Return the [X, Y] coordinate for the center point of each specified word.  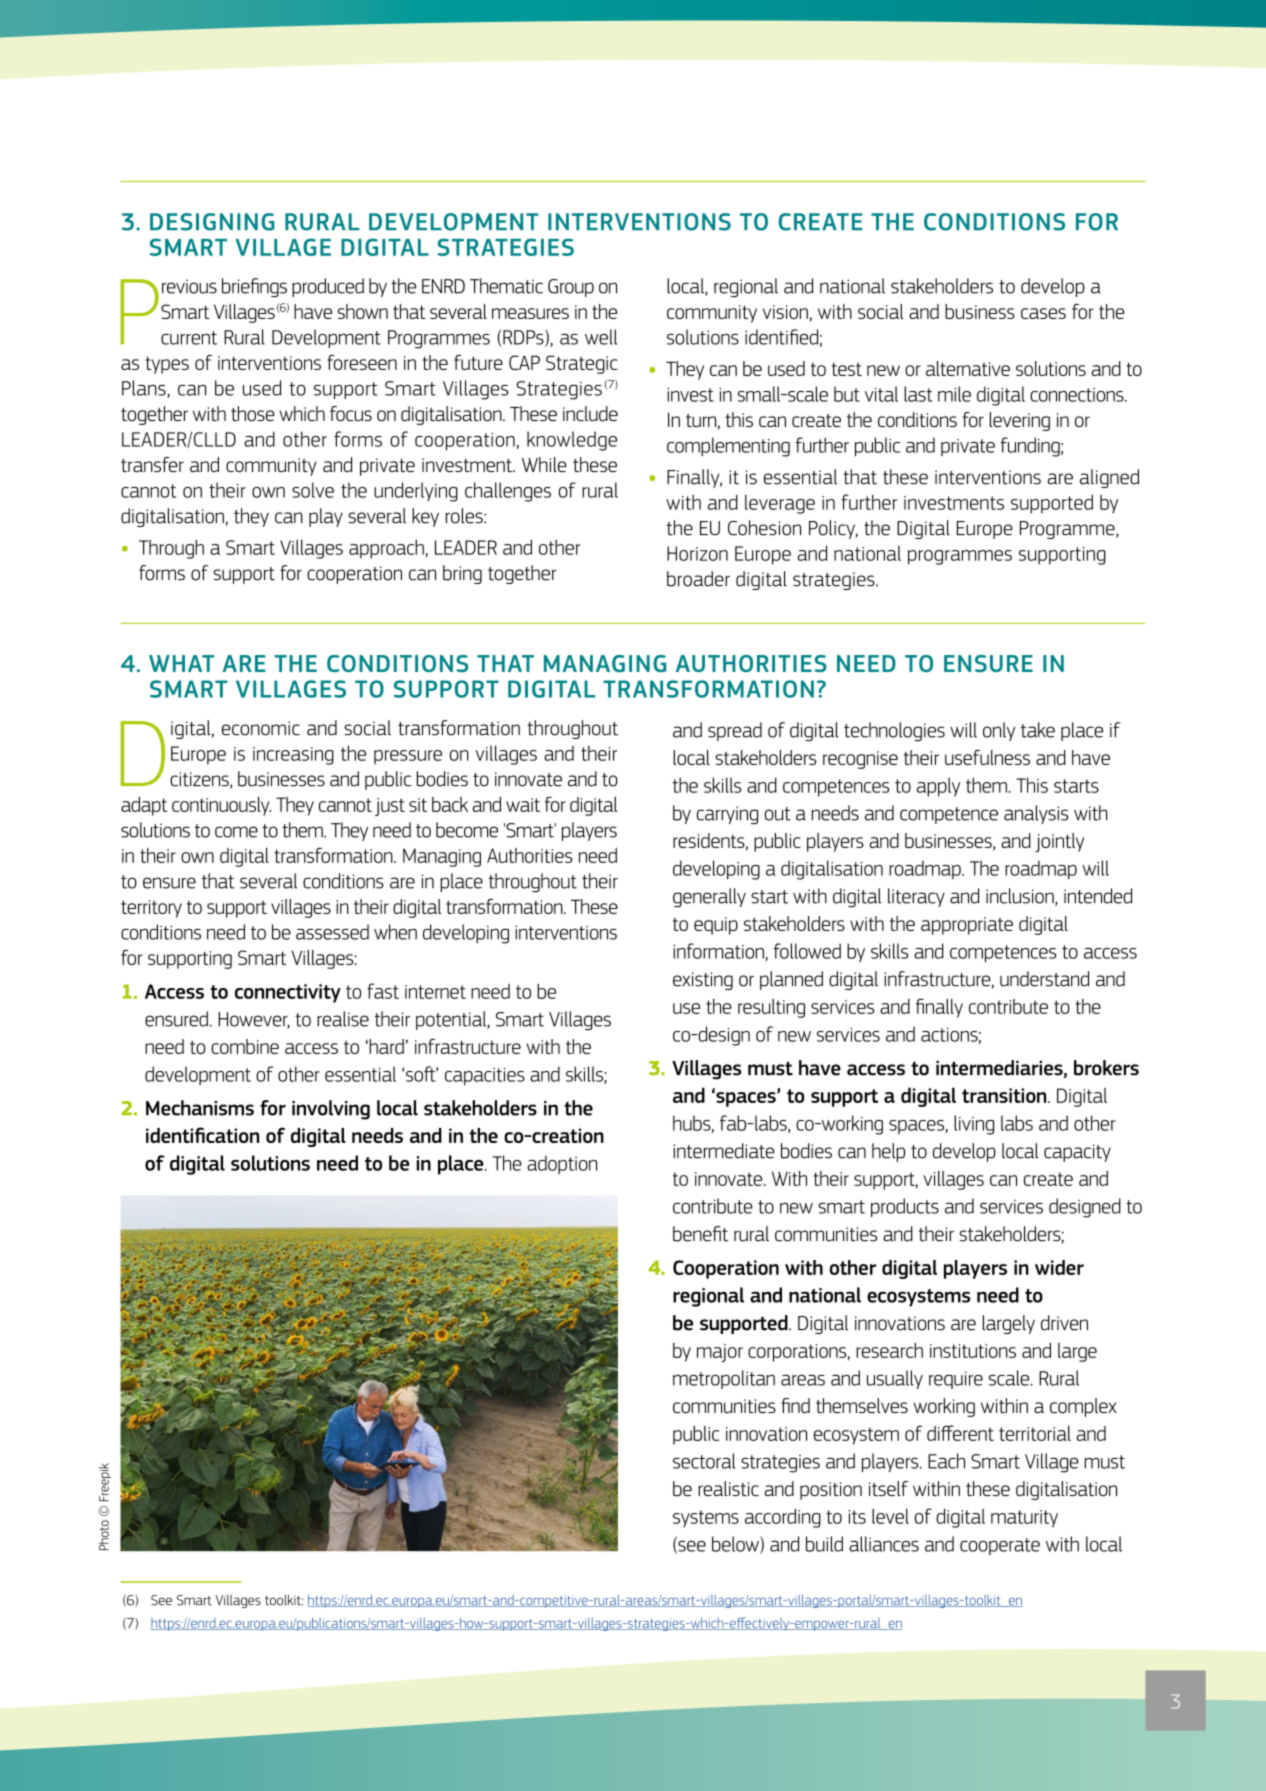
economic [261, 728]
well [601, 337]
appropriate [967, 926]
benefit [700, 1234]
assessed [332, 932]
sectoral [704, 1461]
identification [202, 1135]
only [999, 731]
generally [709, 897]
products [905, 1207]
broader [698, 579]
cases [1043, 313]
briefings [254, 287]
